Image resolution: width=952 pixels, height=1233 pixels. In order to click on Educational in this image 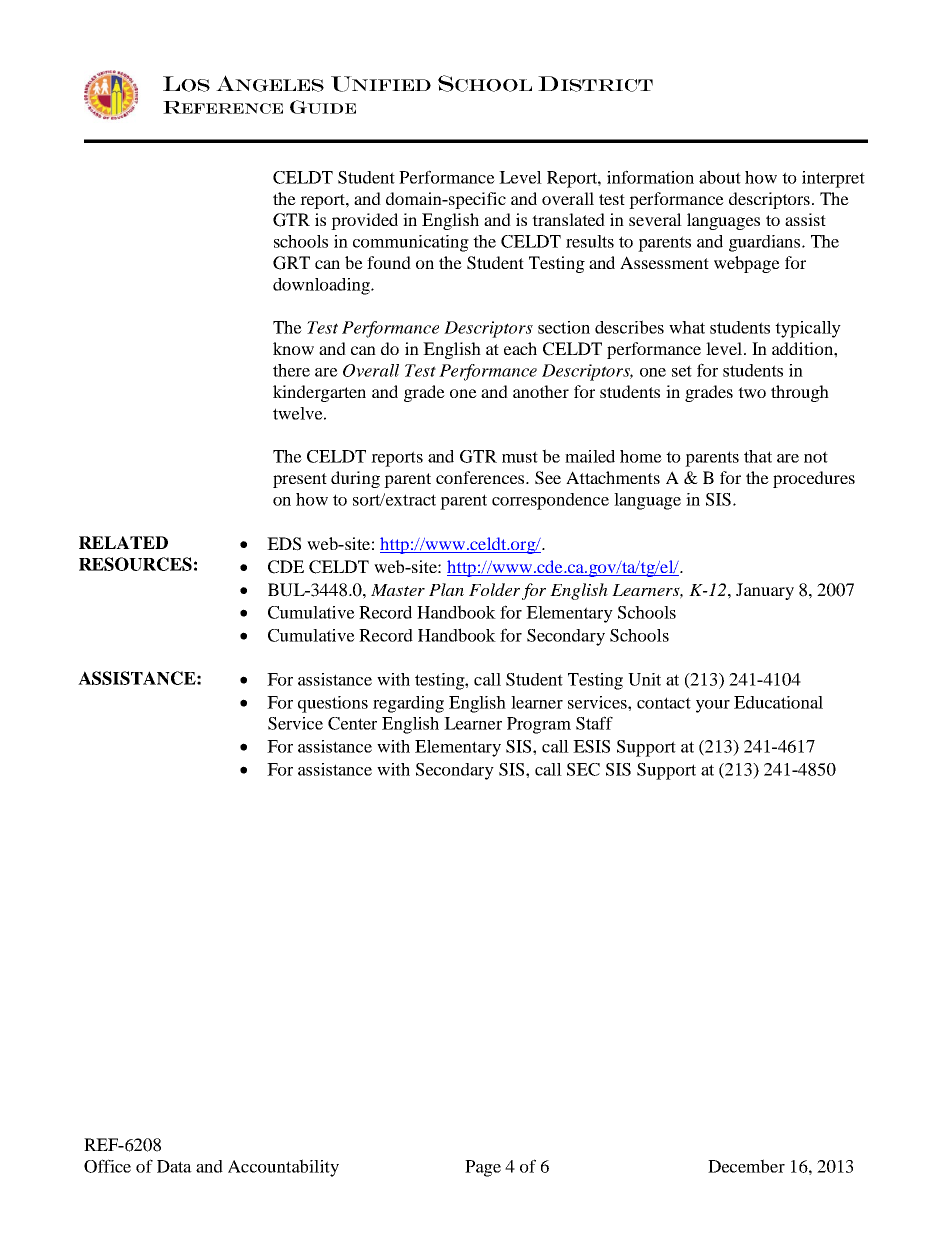, I will do `click(778, 702)`.
